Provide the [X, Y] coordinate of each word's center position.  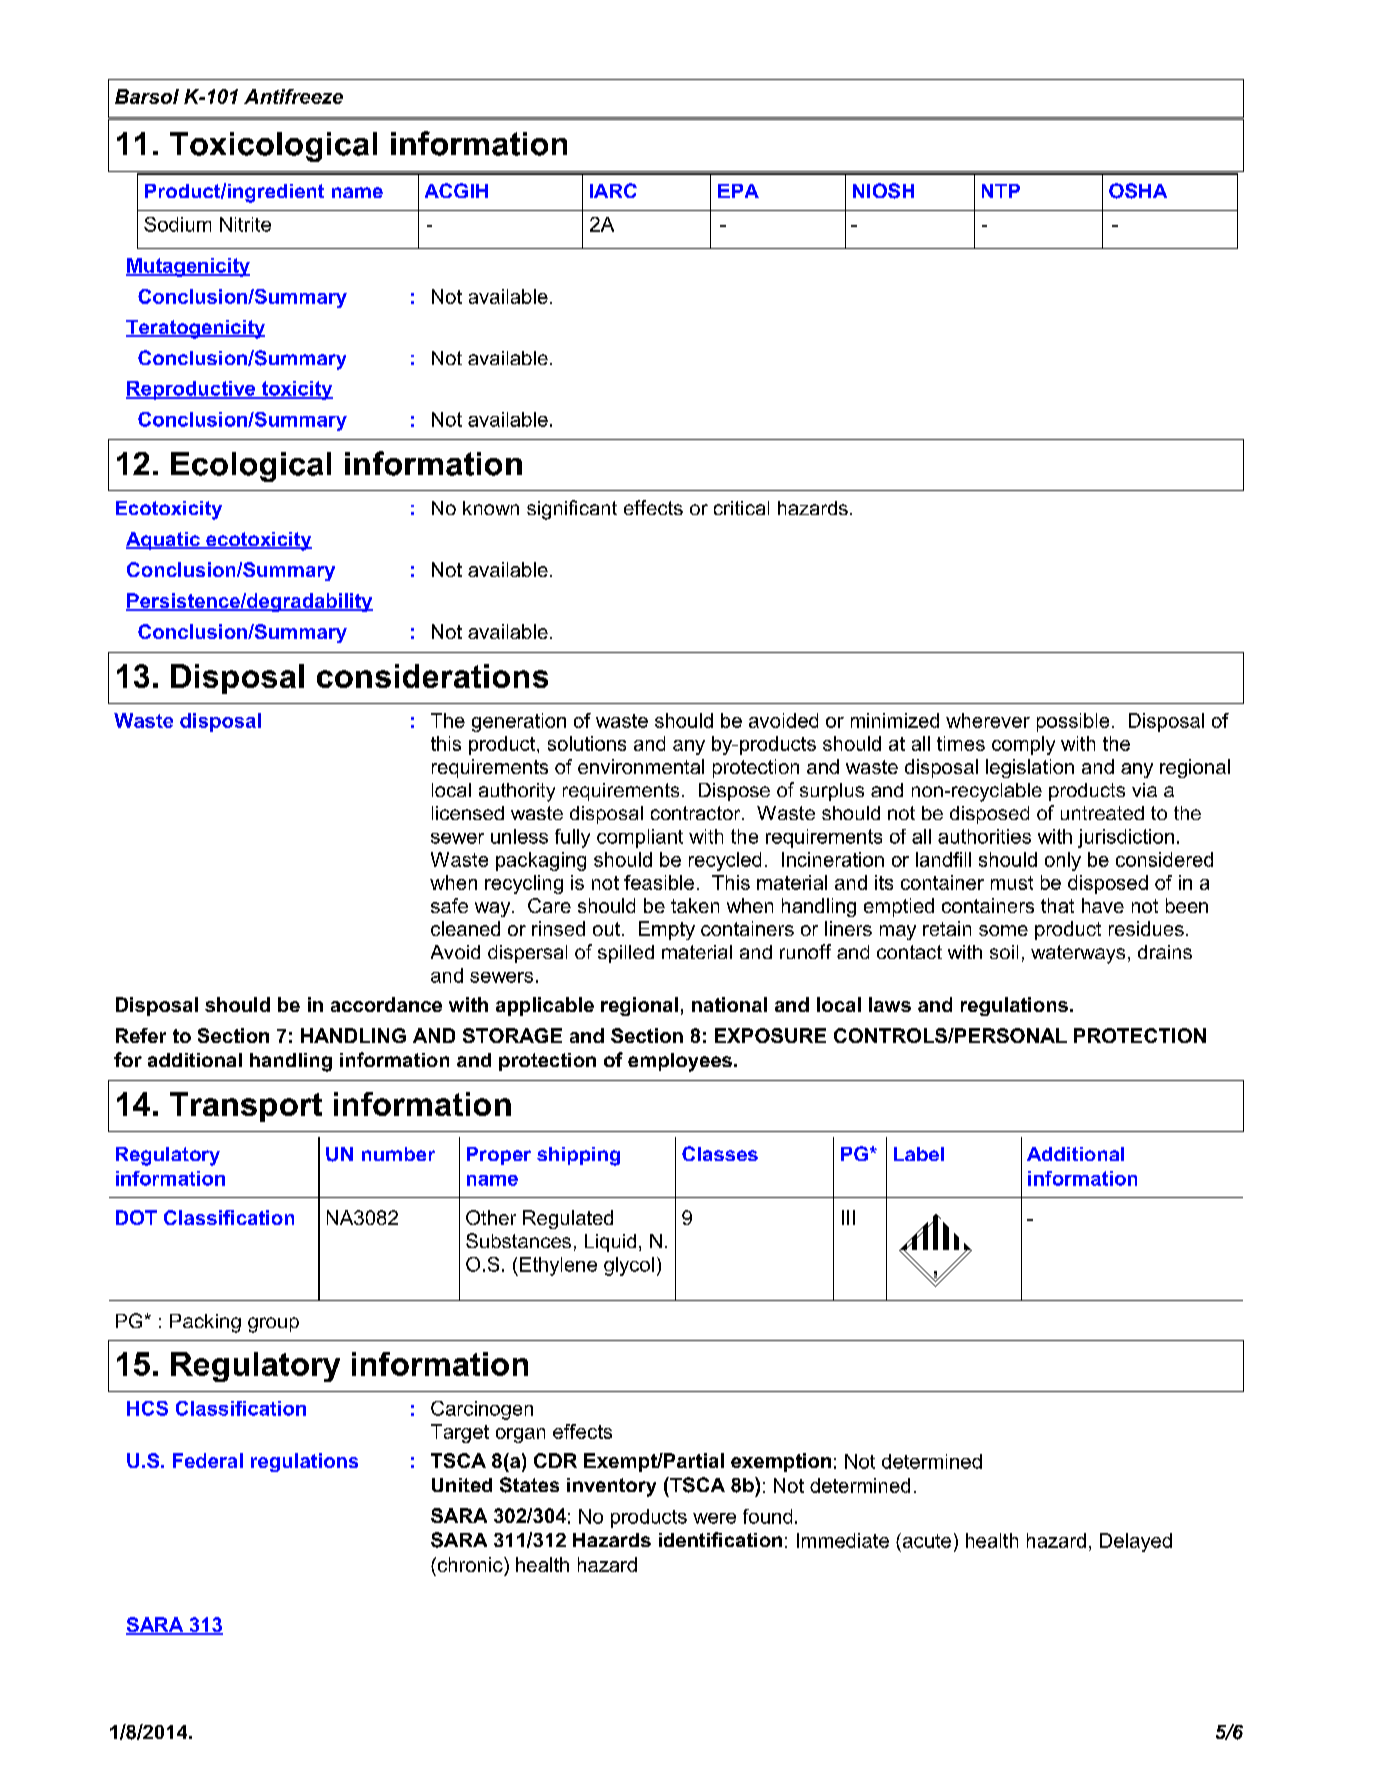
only [1063, 861]
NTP [1001, 191]
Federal [208, 1460]
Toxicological [273, 147]
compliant [640, 838]
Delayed [1136, 1542]
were [714, 1518]
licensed [468, 813]
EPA [738, 191]
